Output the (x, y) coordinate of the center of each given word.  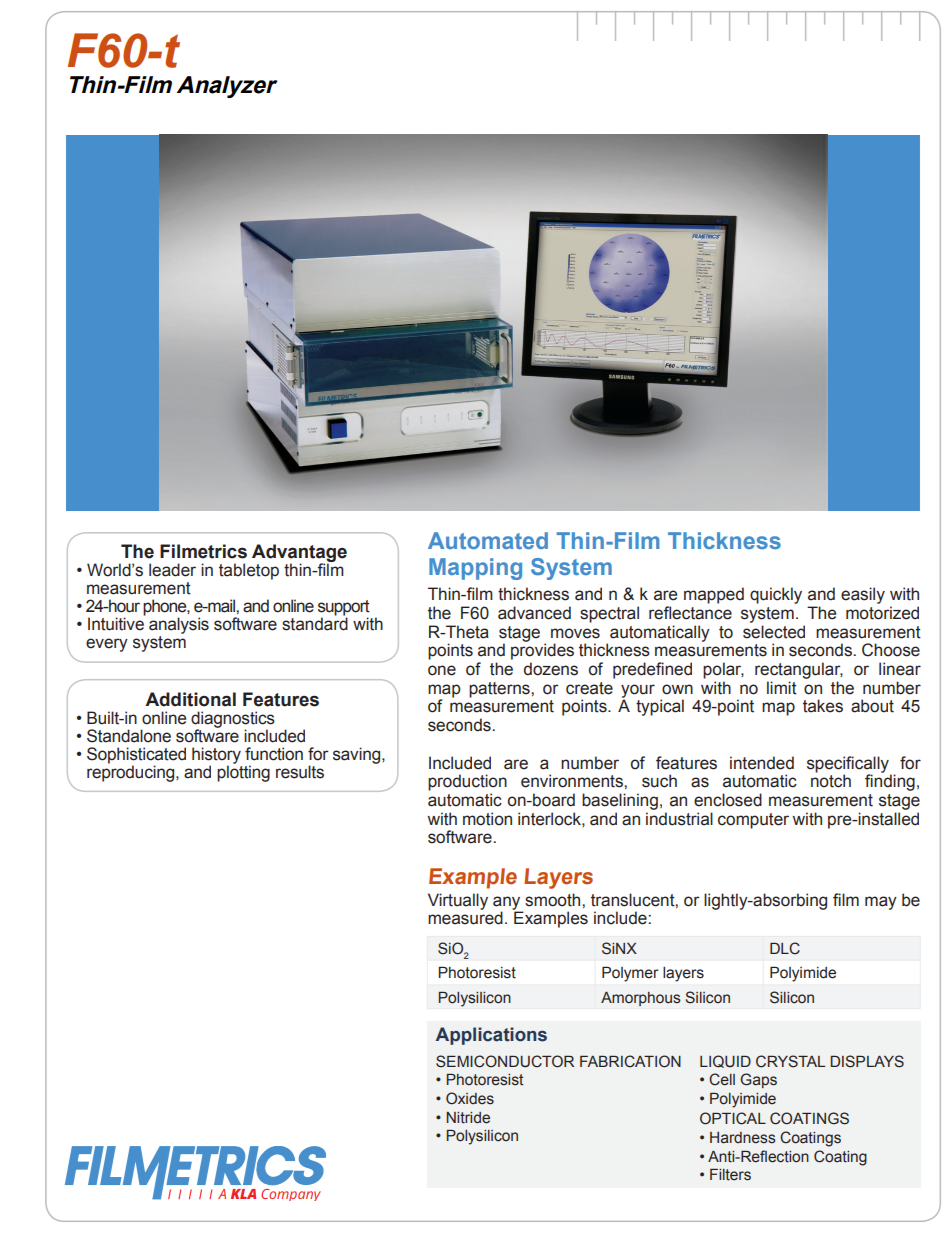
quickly (776, 595)
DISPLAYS (867, 1061)
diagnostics (233, 720)
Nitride (468, 1118)
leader (172, 570)
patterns (500, 690)
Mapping (475, 569)
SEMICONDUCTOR (505, 1061)
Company (291, 1195)
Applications (491, 1036)
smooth (554, 900)
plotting (243, 772)
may (881, 903)
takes (823, 706)
